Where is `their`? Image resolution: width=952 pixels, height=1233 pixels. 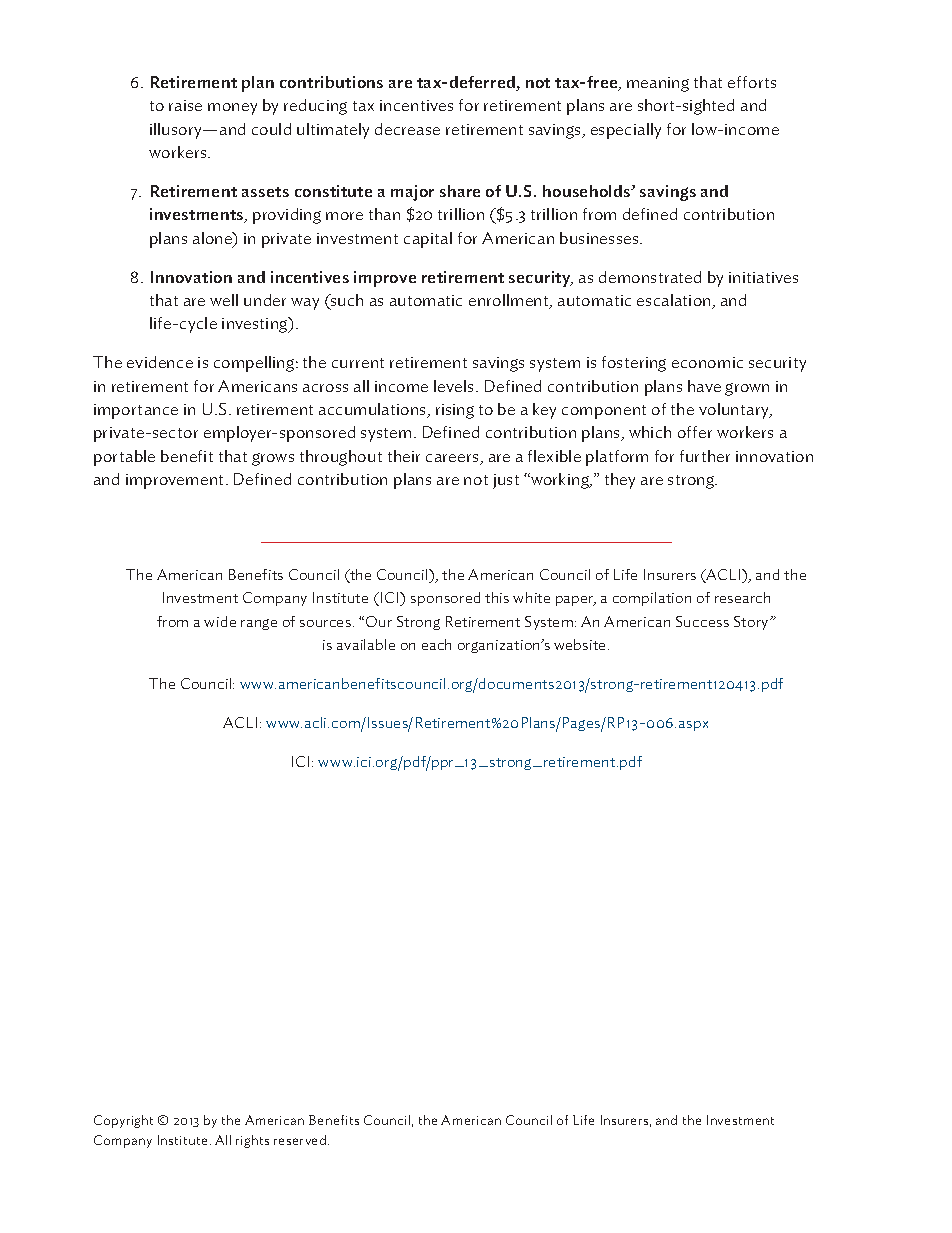 their is located at coordinates (404, 456).
